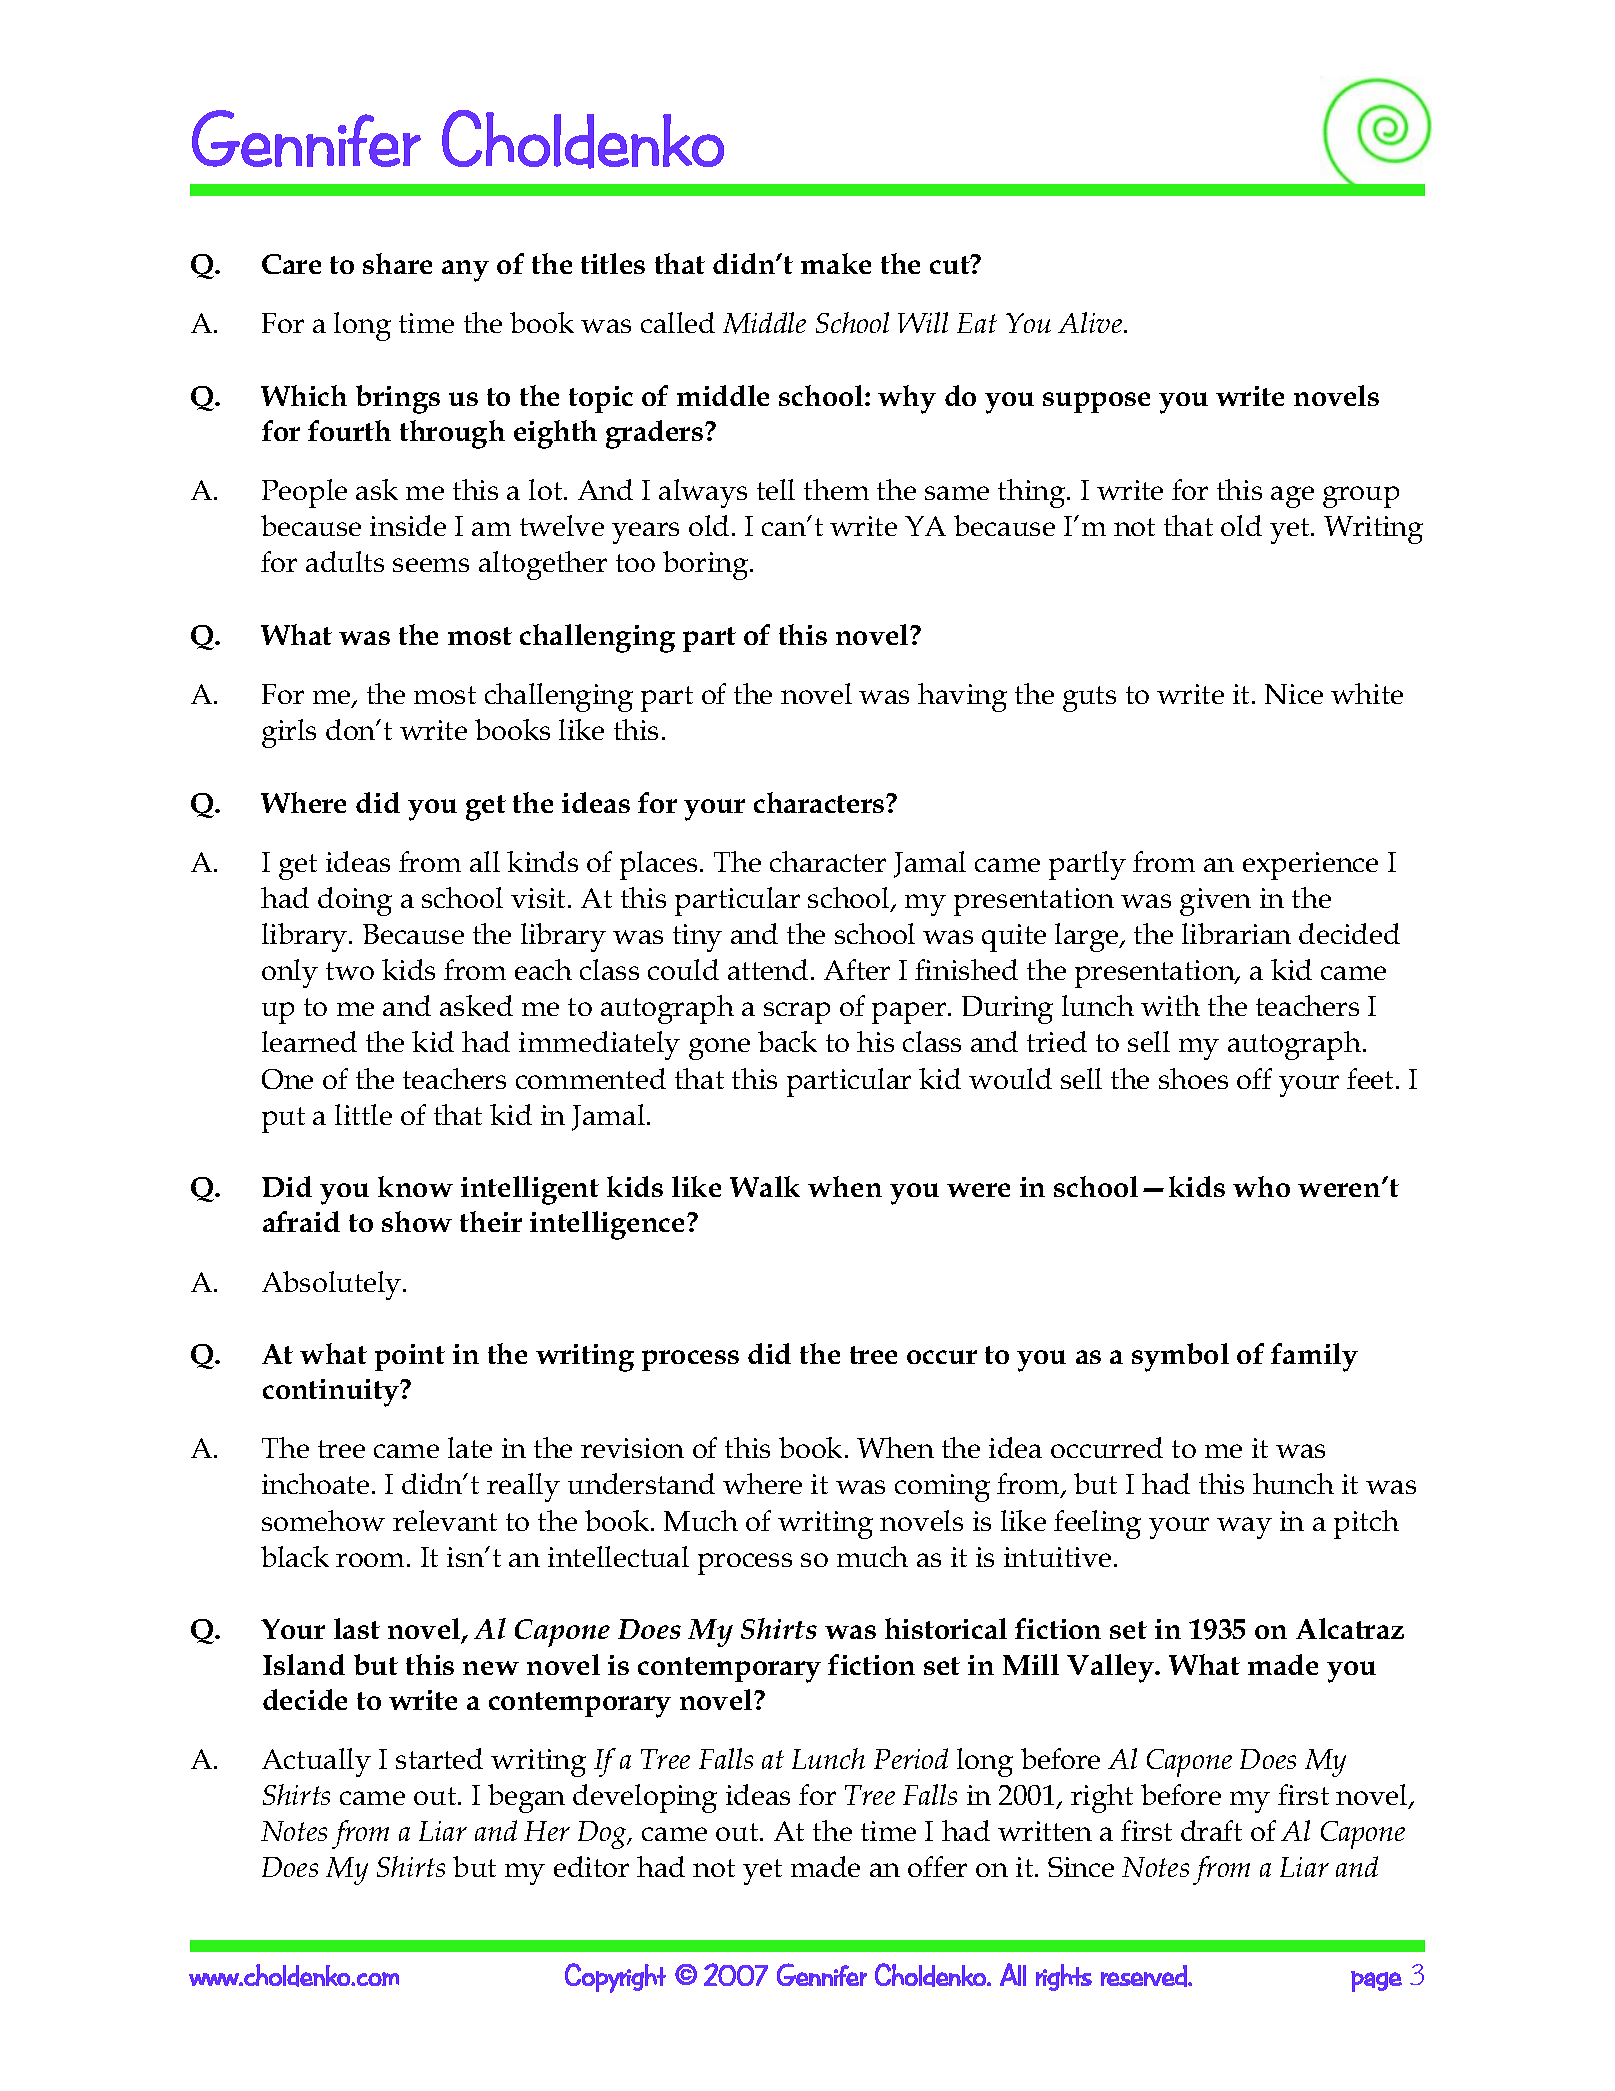 The width and height of the page is (1615, 2091). I want to click on editor, so click(591, 1866).
